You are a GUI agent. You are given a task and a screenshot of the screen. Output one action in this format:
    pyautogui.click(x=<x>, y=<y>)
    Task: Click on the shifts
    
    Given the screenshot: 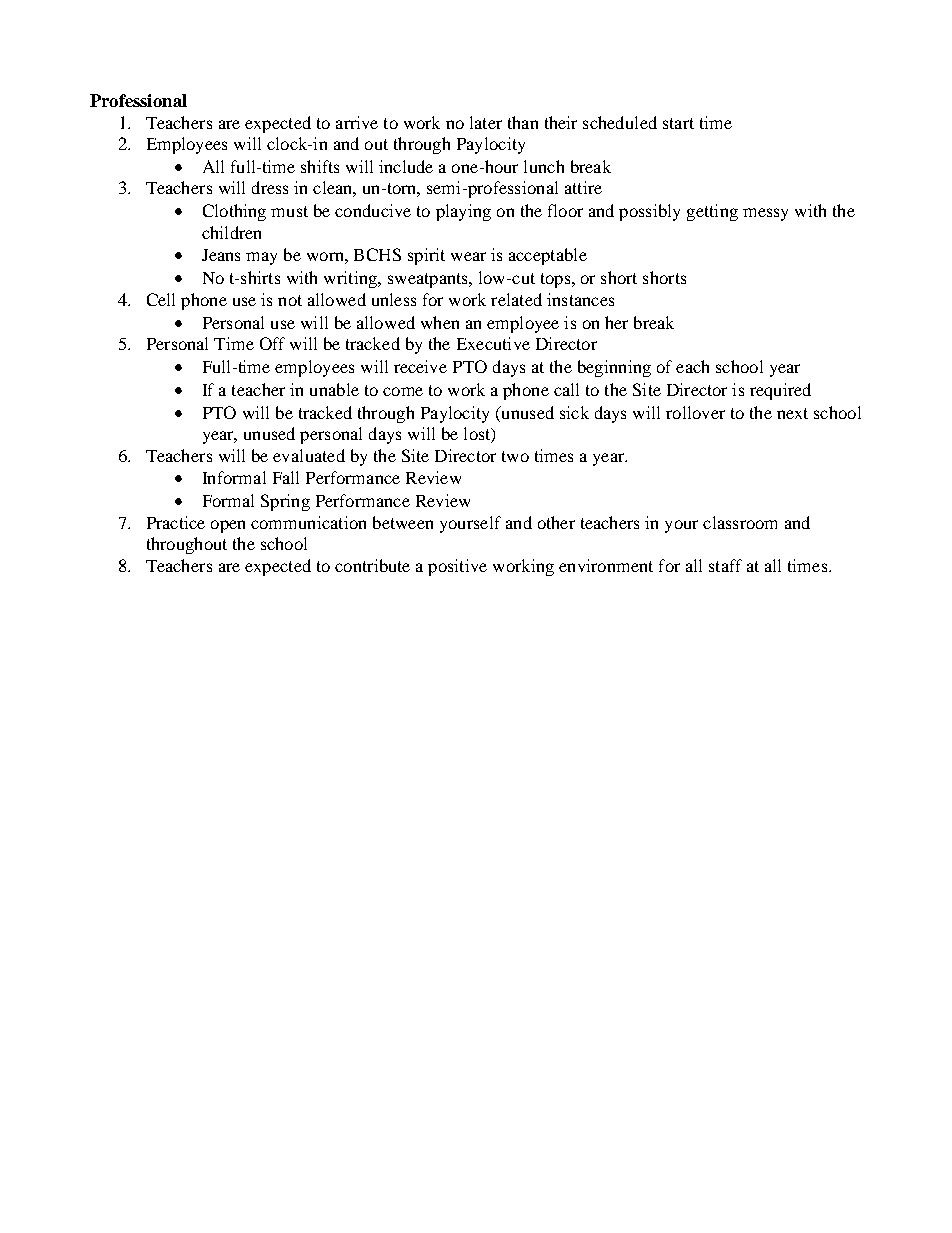 What is the action you would take?
    pyautogui.click(x=320, y=166)
